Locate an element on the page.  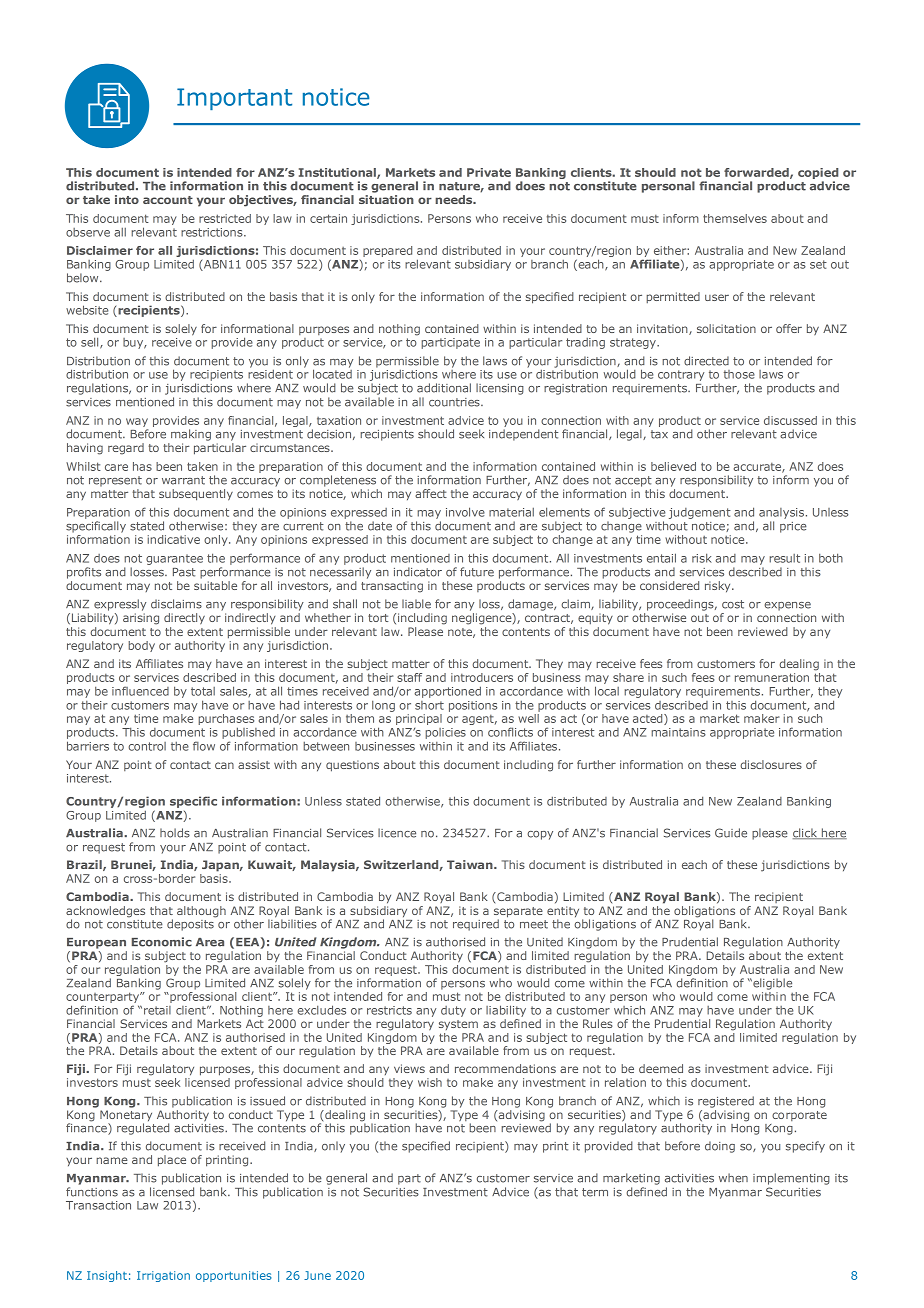
Guide is located at coordinates (731, 833).
